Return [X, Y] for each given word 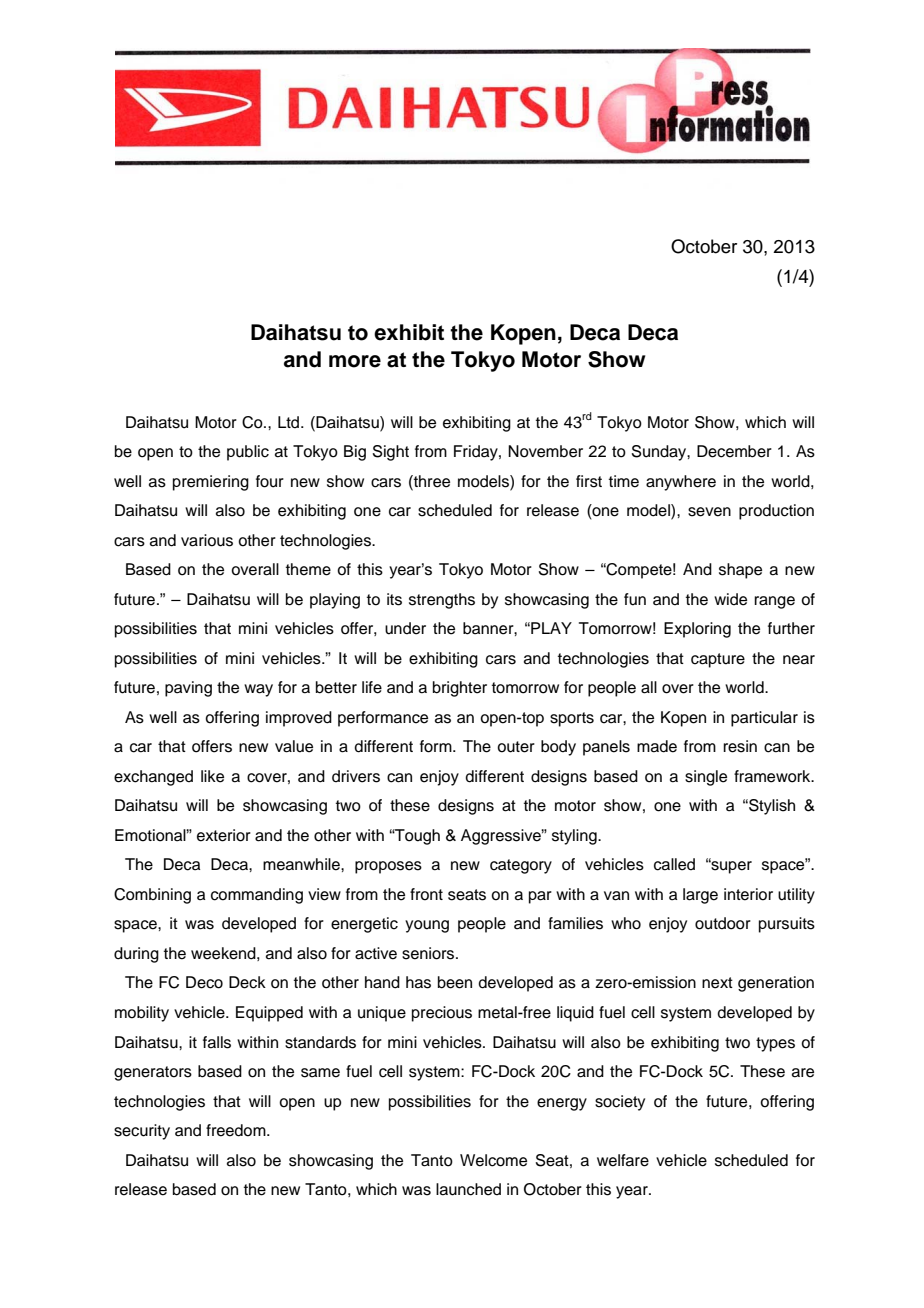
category [521, 866]
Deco [204, 982]
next [717, 983]
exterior [224, 835]
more [355, 361]
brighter [460, 689]
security [142, 1132]
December [734, 451]
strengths [442, 601]
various [207, 540]
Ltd [290, 422]
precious [442, 1014]
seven [709, 512]
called [674, 864]
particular [764, 719]
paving [188, 689]
